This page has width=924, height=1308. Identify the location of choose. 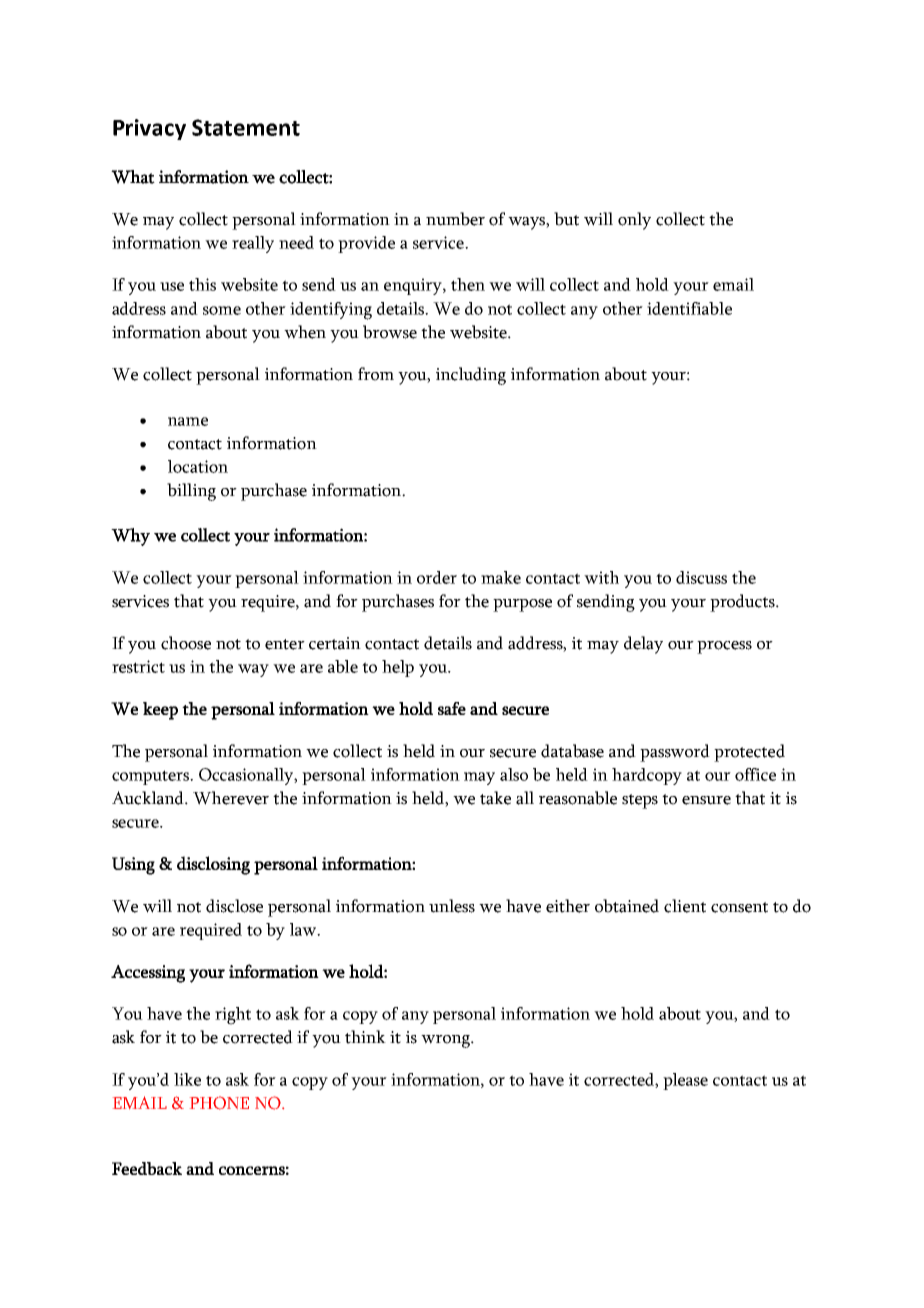
(186, 643).
